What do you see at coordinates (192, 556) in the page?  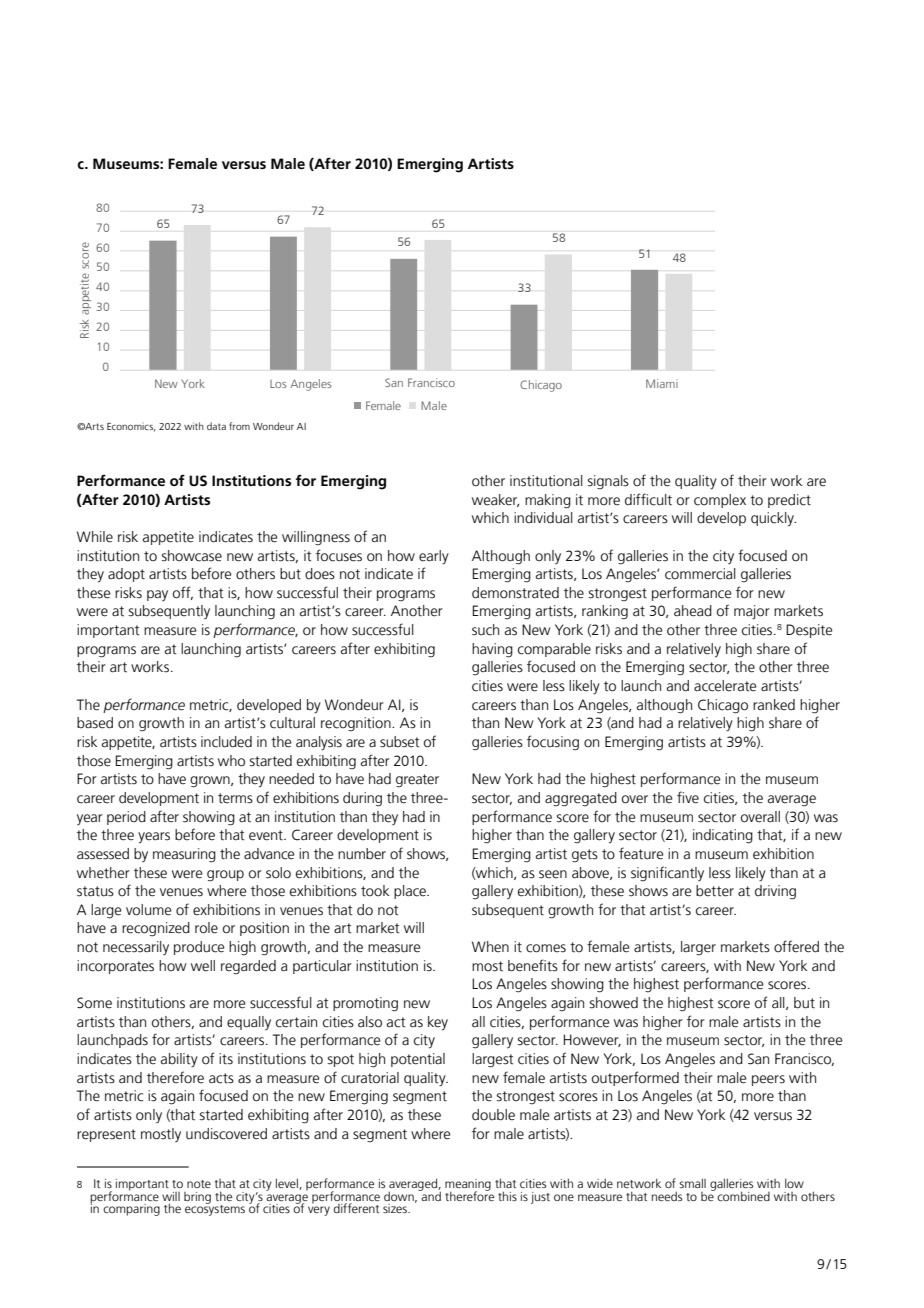 I see `showcase` at bounding box center [192, 556].
